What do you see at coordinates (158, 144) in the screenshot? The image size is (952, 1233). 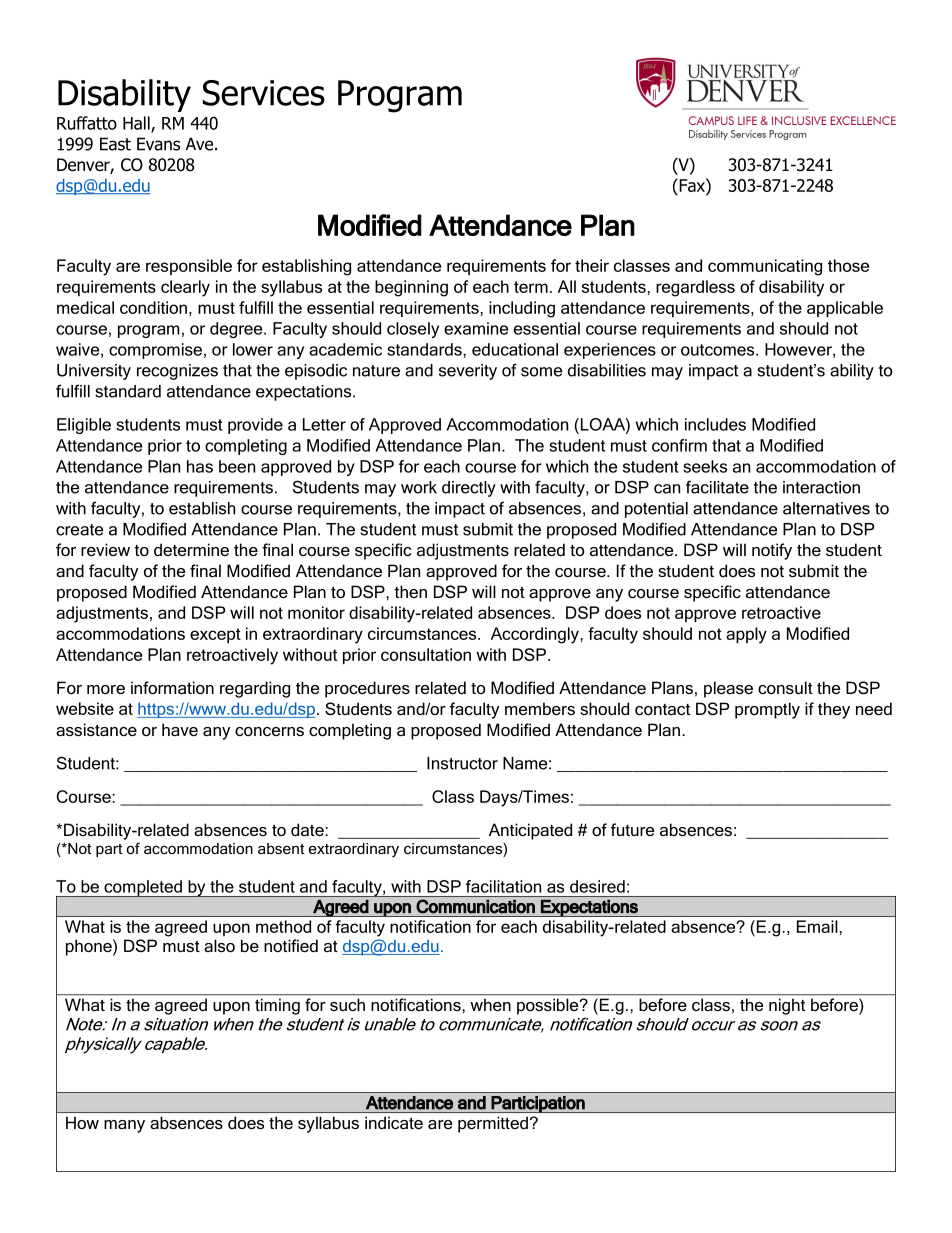 I see `Evans` at bounding box center [158, 144].
